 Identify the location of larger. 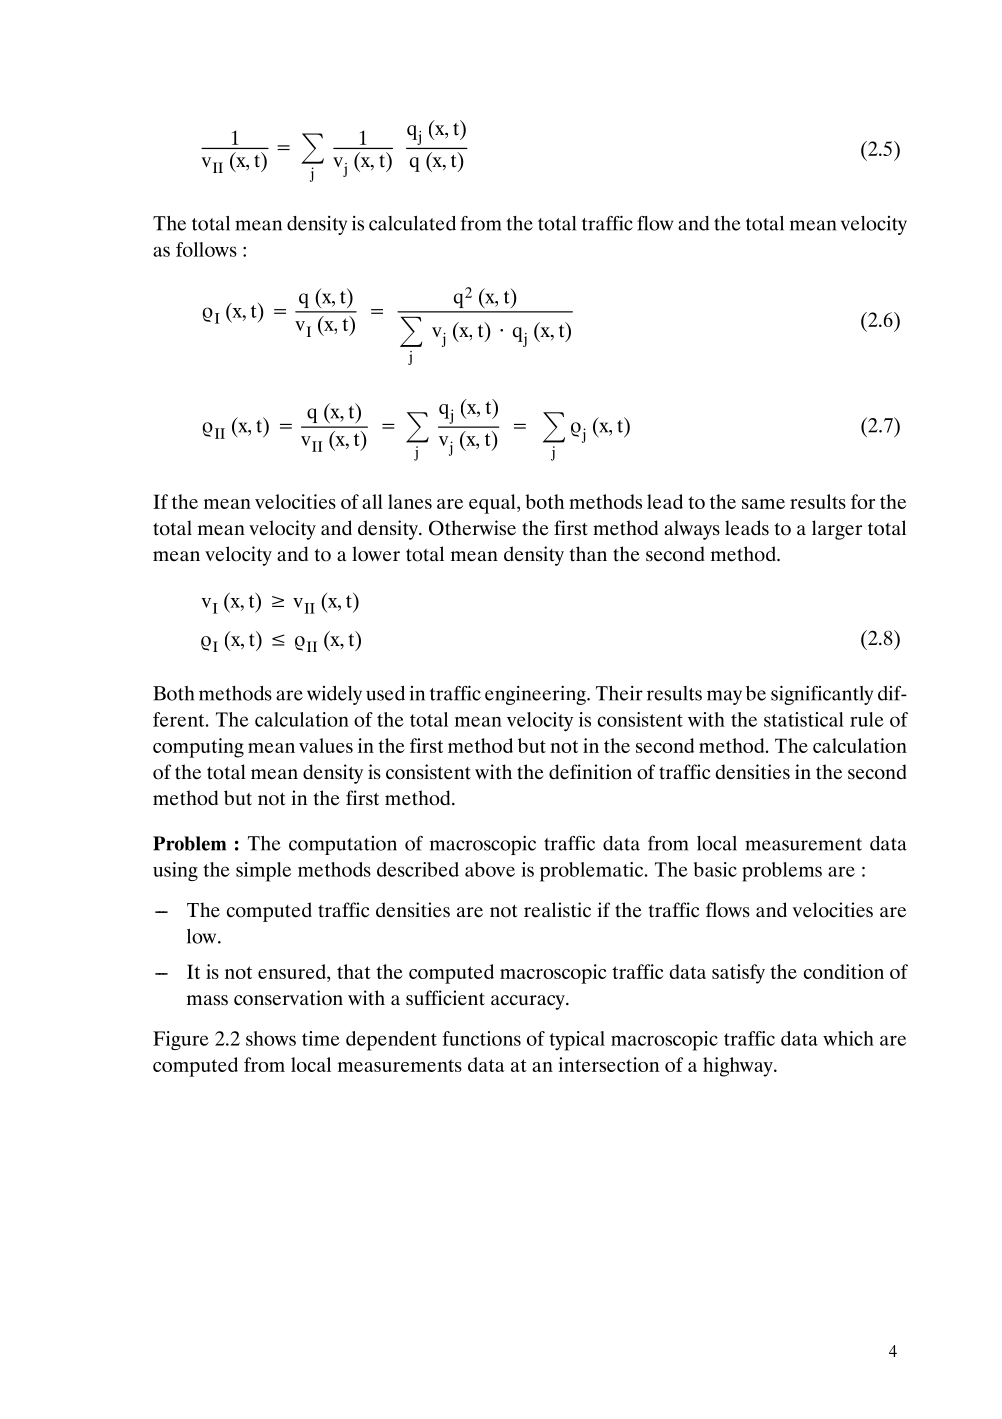
(837, 530).
